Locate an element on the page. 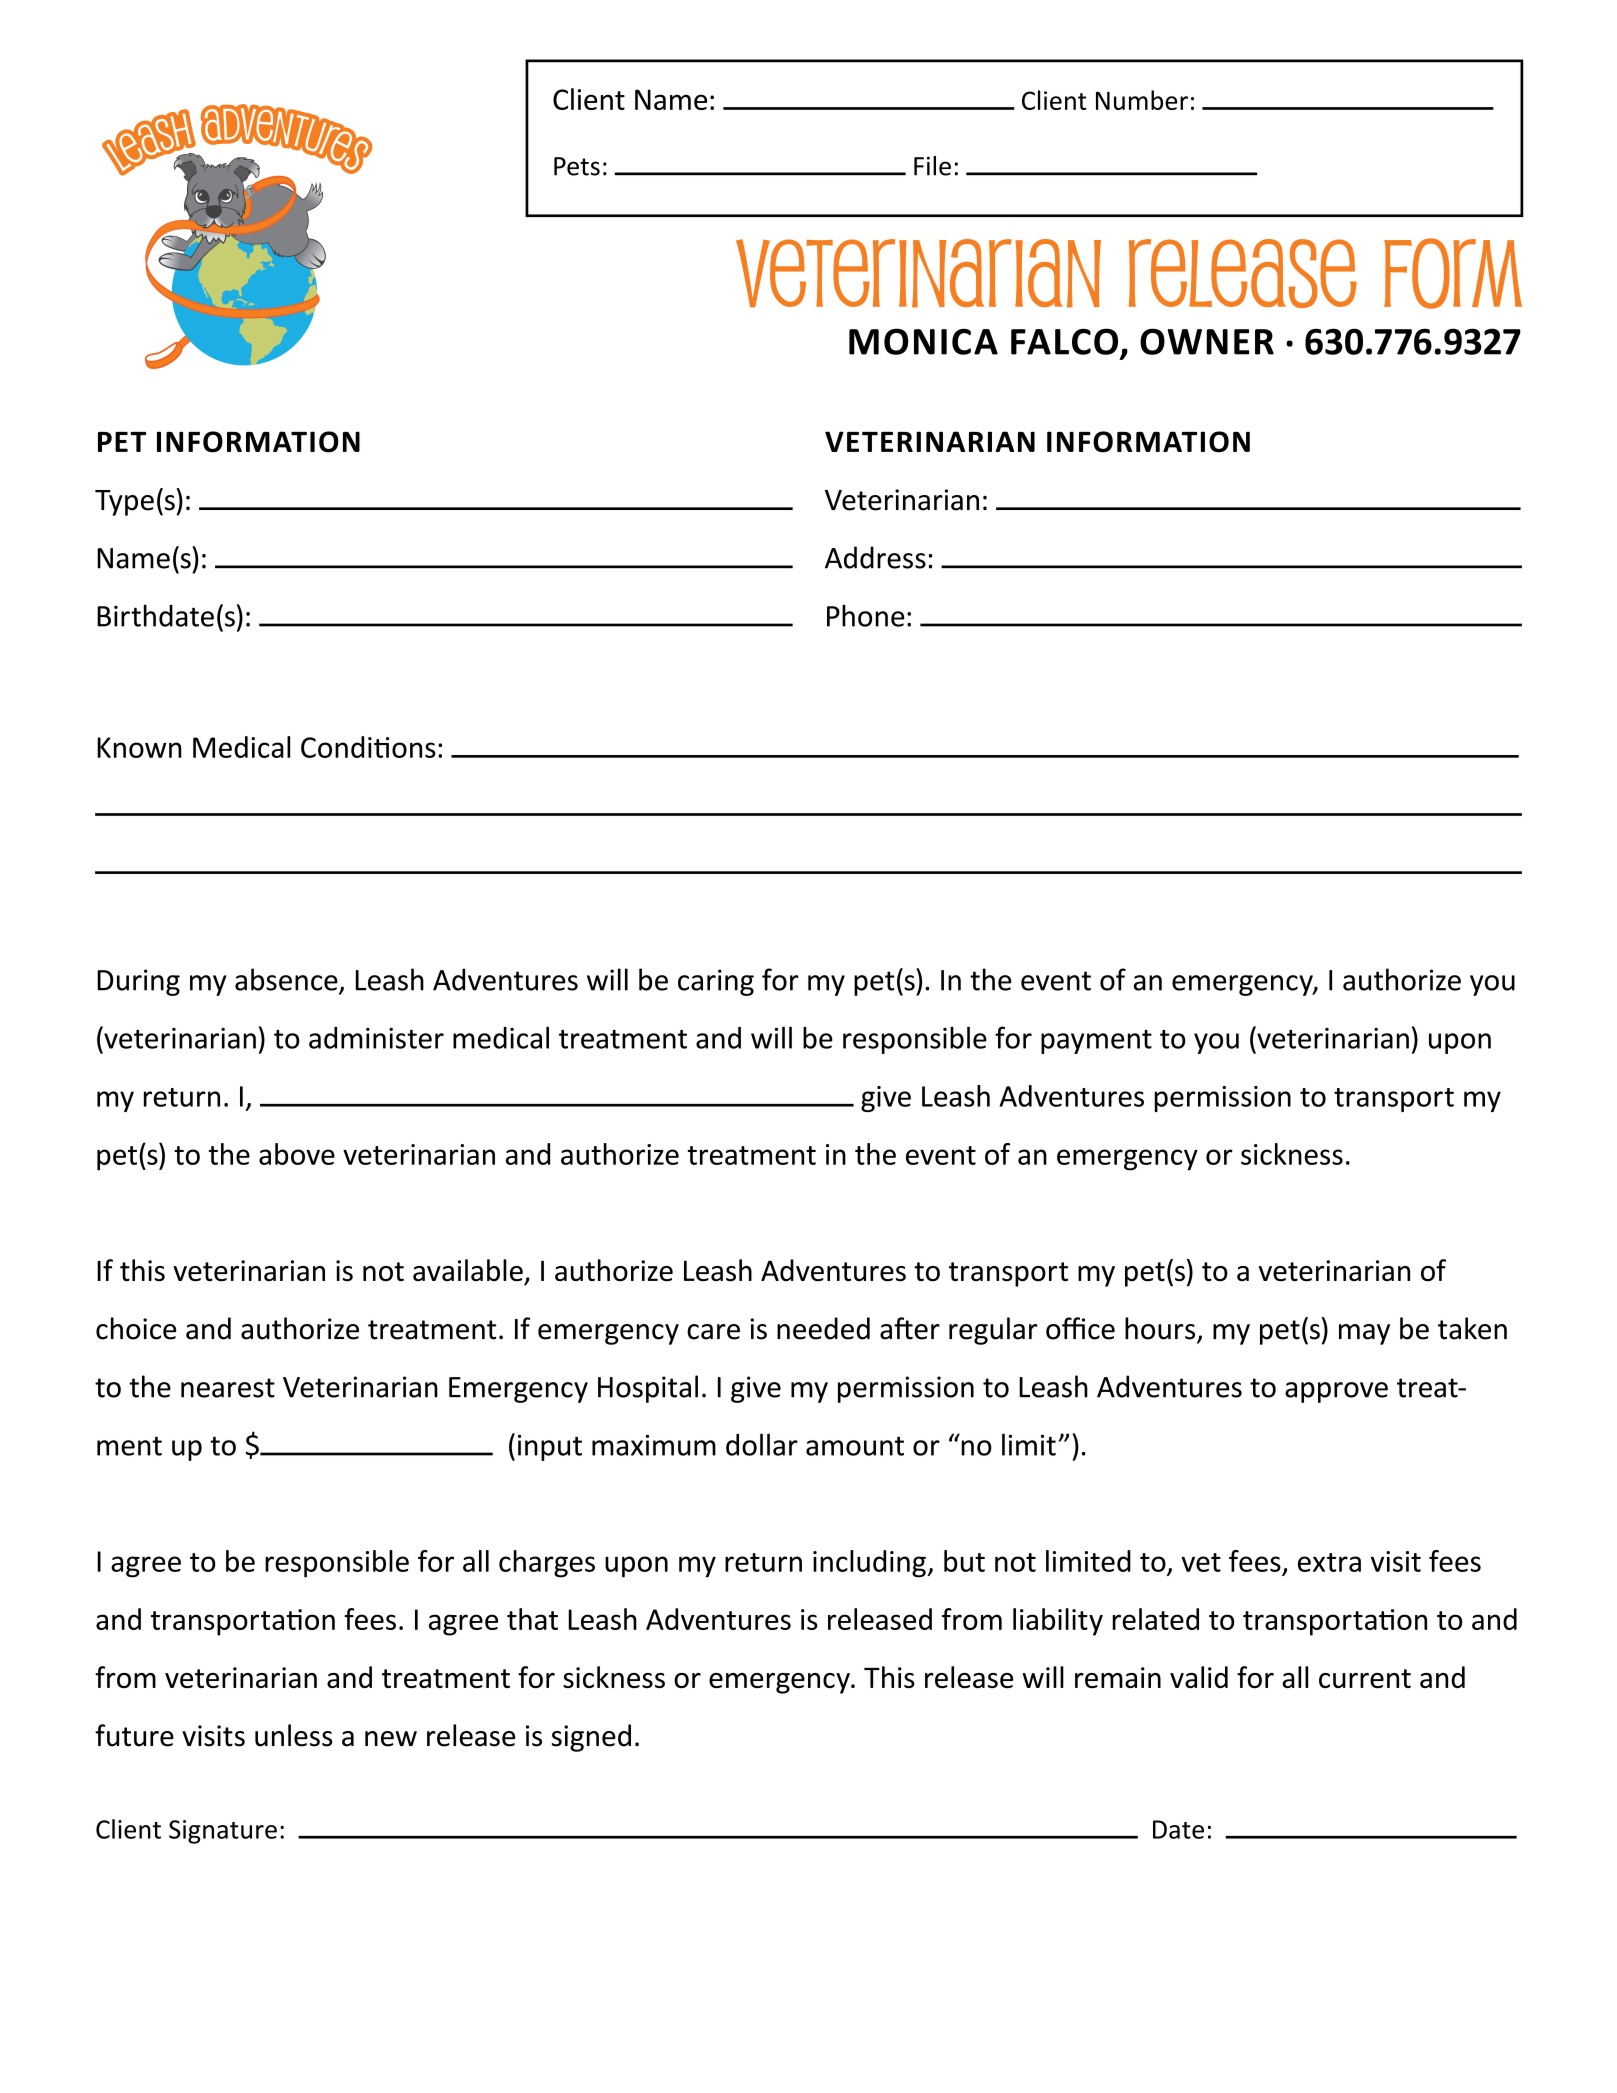 The image size is (1617, 2093). Address is located at coordinates (875, 557).
